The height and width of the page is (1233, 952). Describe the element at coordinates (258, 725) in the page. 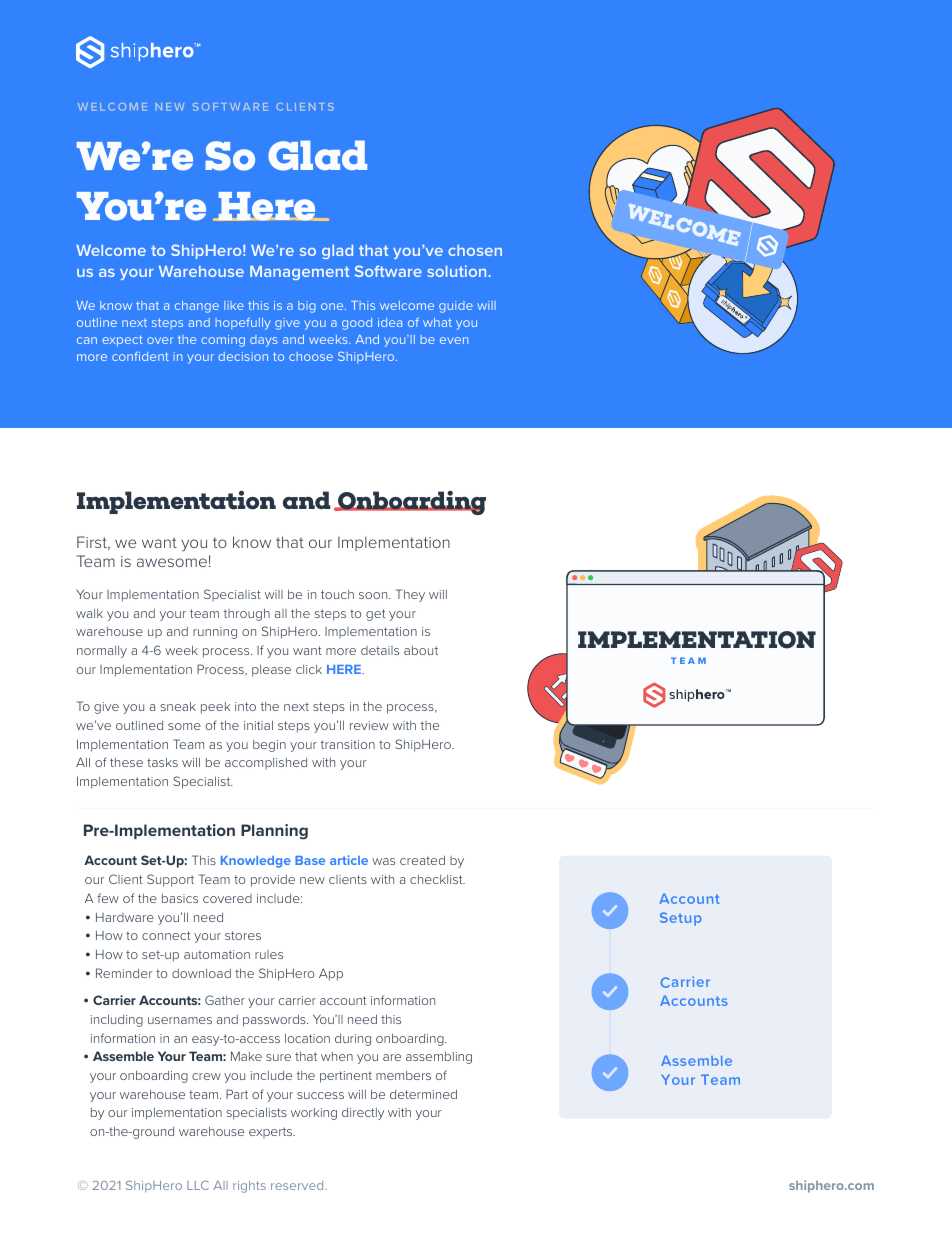

I see `initial` at that location.
